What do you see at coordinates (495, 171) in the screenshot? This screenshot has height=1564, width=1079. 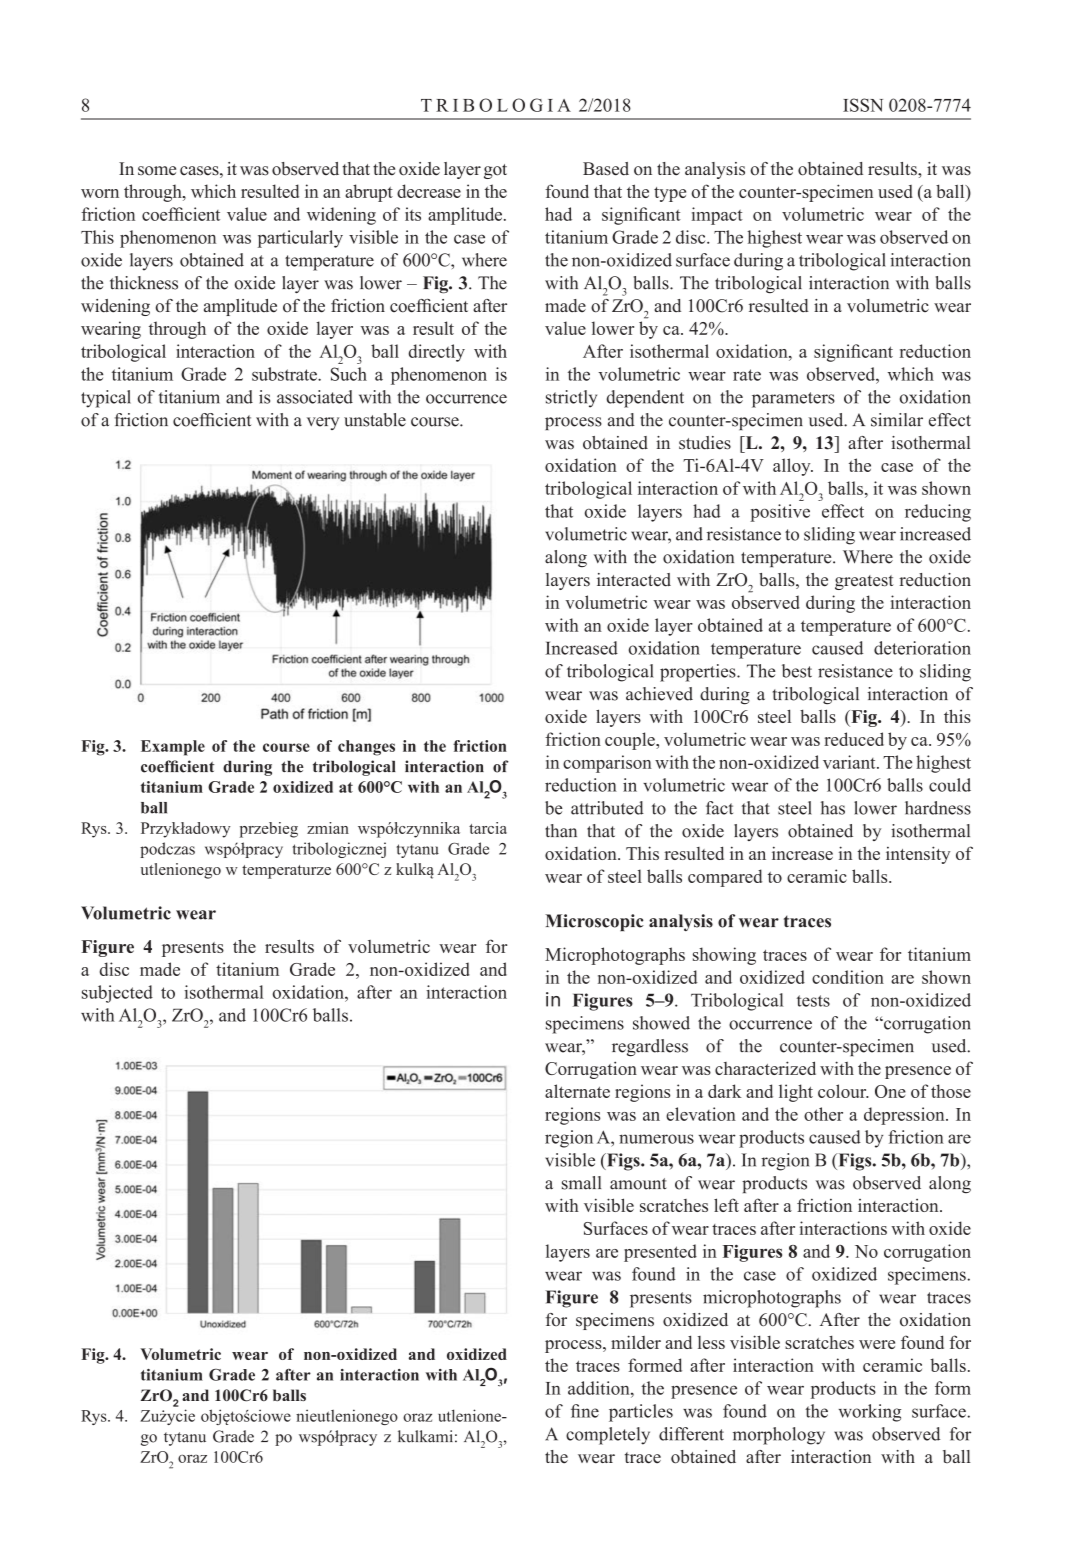 I see `got` at bounding box center [495, 171].
